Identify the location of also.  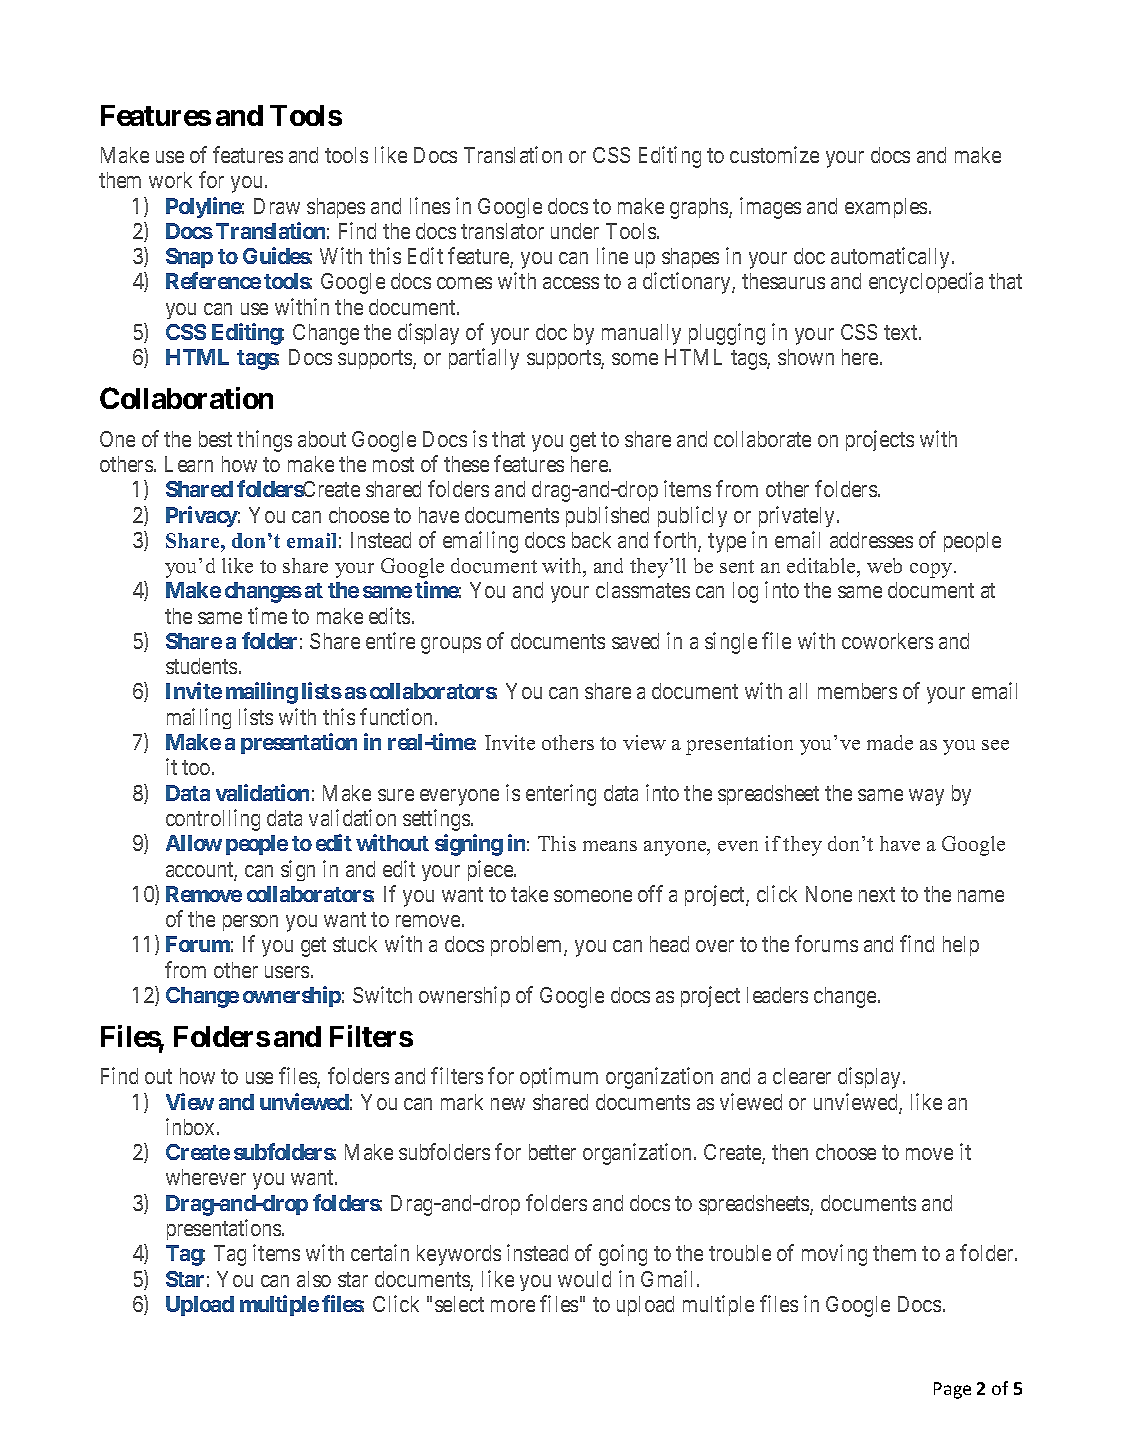
(314, 1279).
